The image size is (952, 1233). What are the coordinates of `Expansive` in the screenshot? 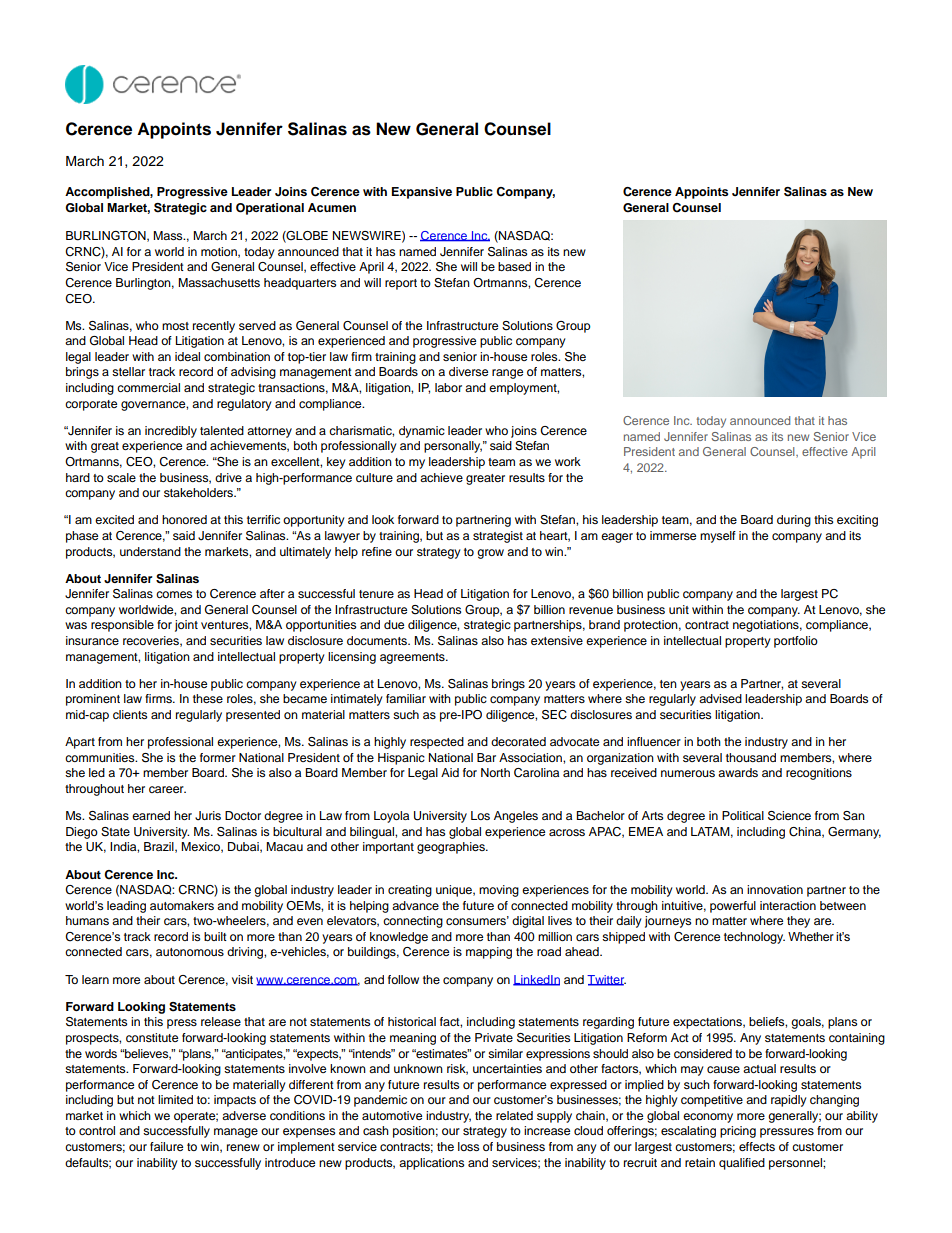 It's located at (422, 193).
